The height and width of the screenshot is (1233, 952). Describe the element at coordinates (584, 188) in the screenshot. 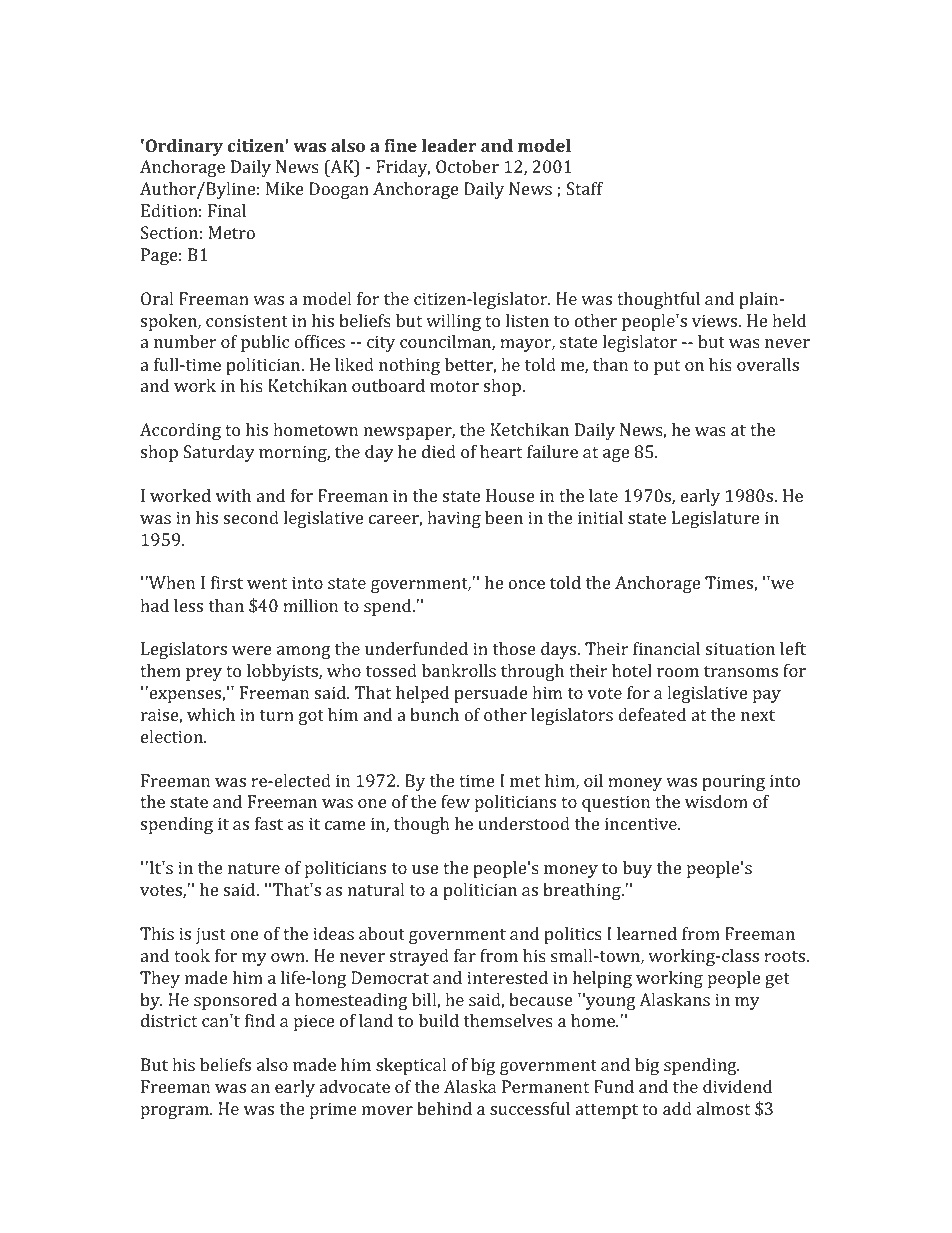

I see `Staff` at that location.
